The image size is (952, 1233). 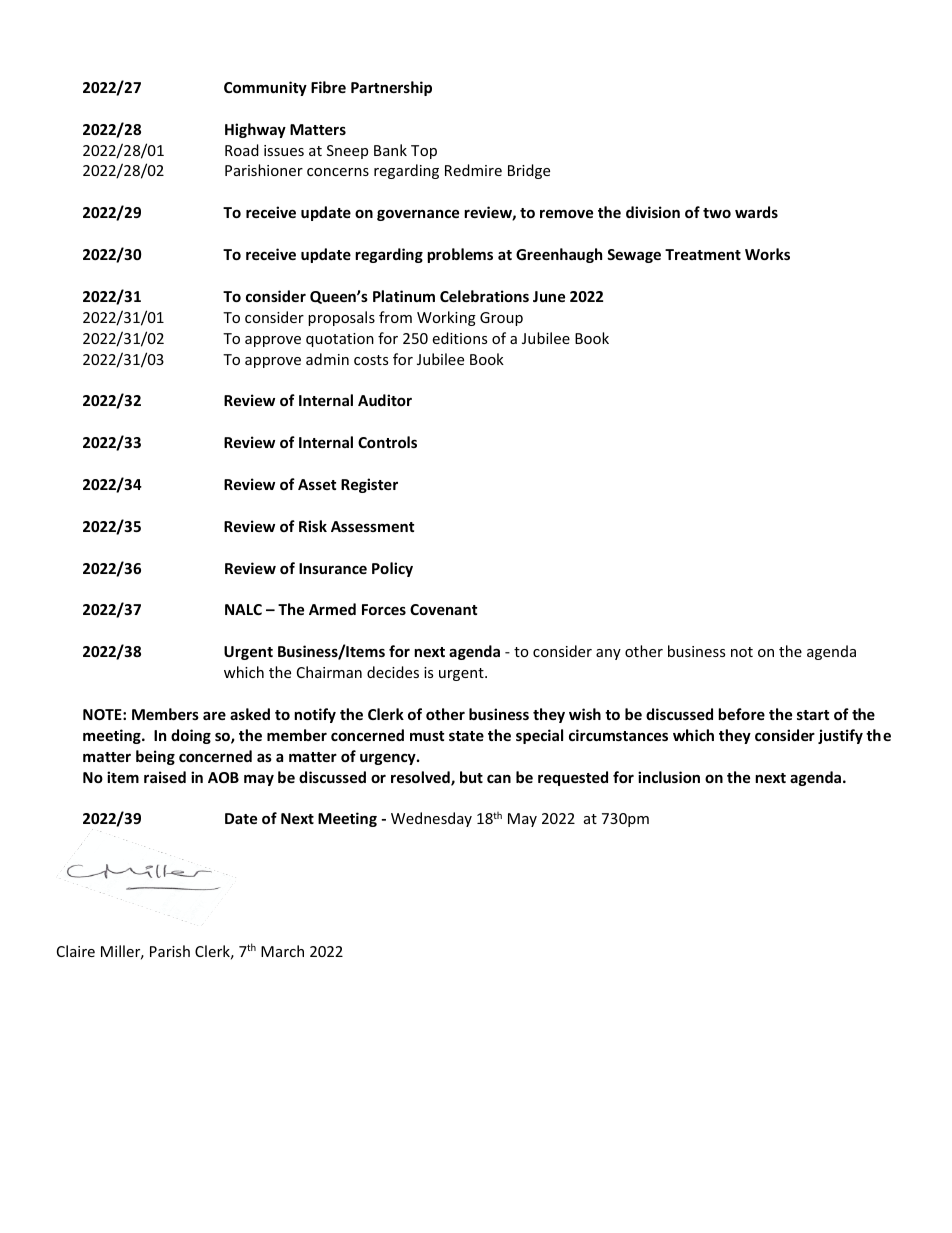 I want to click on wards, so click(x=756, y=212).
